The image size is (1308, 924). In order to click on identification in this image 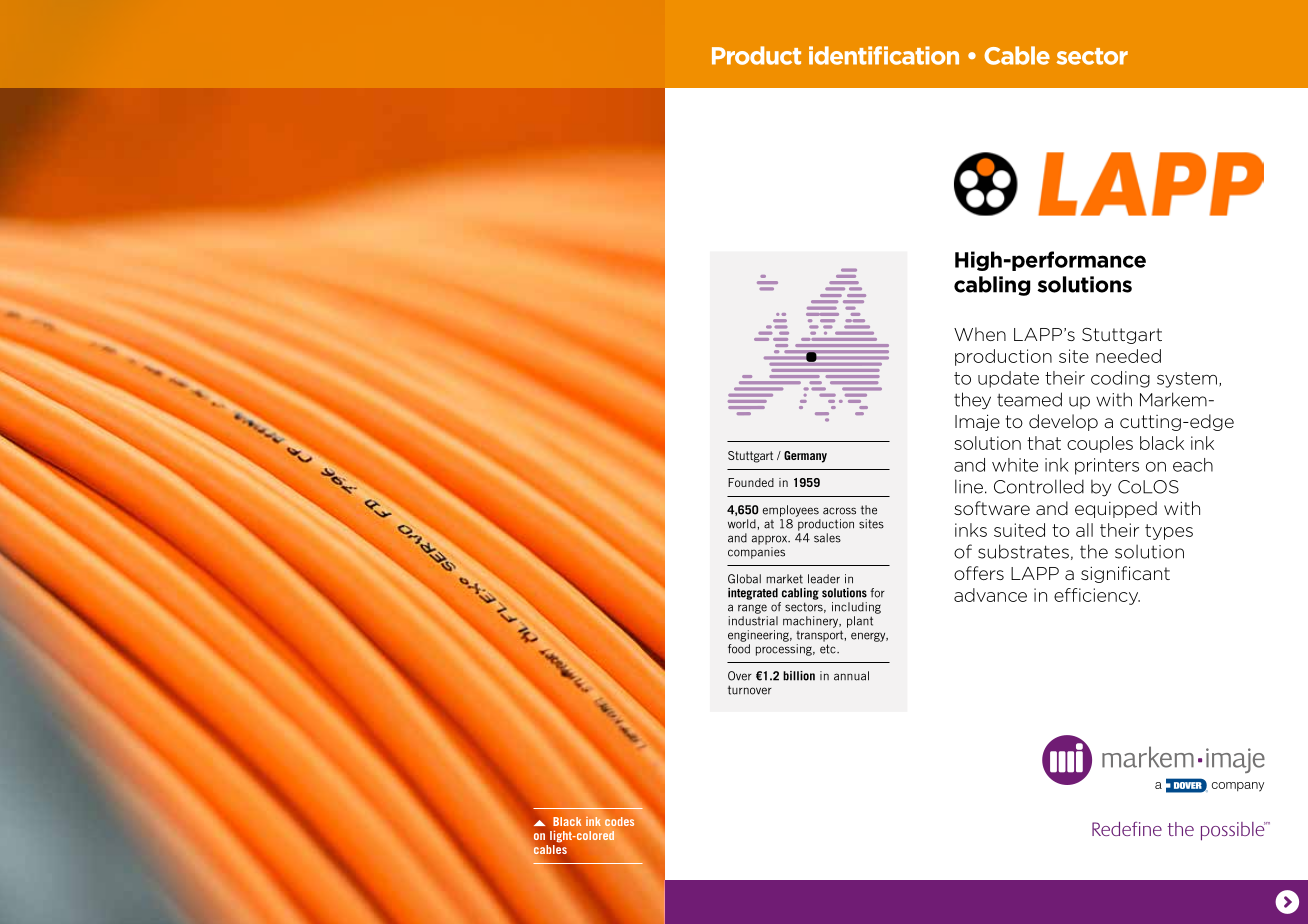, I will do `click(884, 55)`.
